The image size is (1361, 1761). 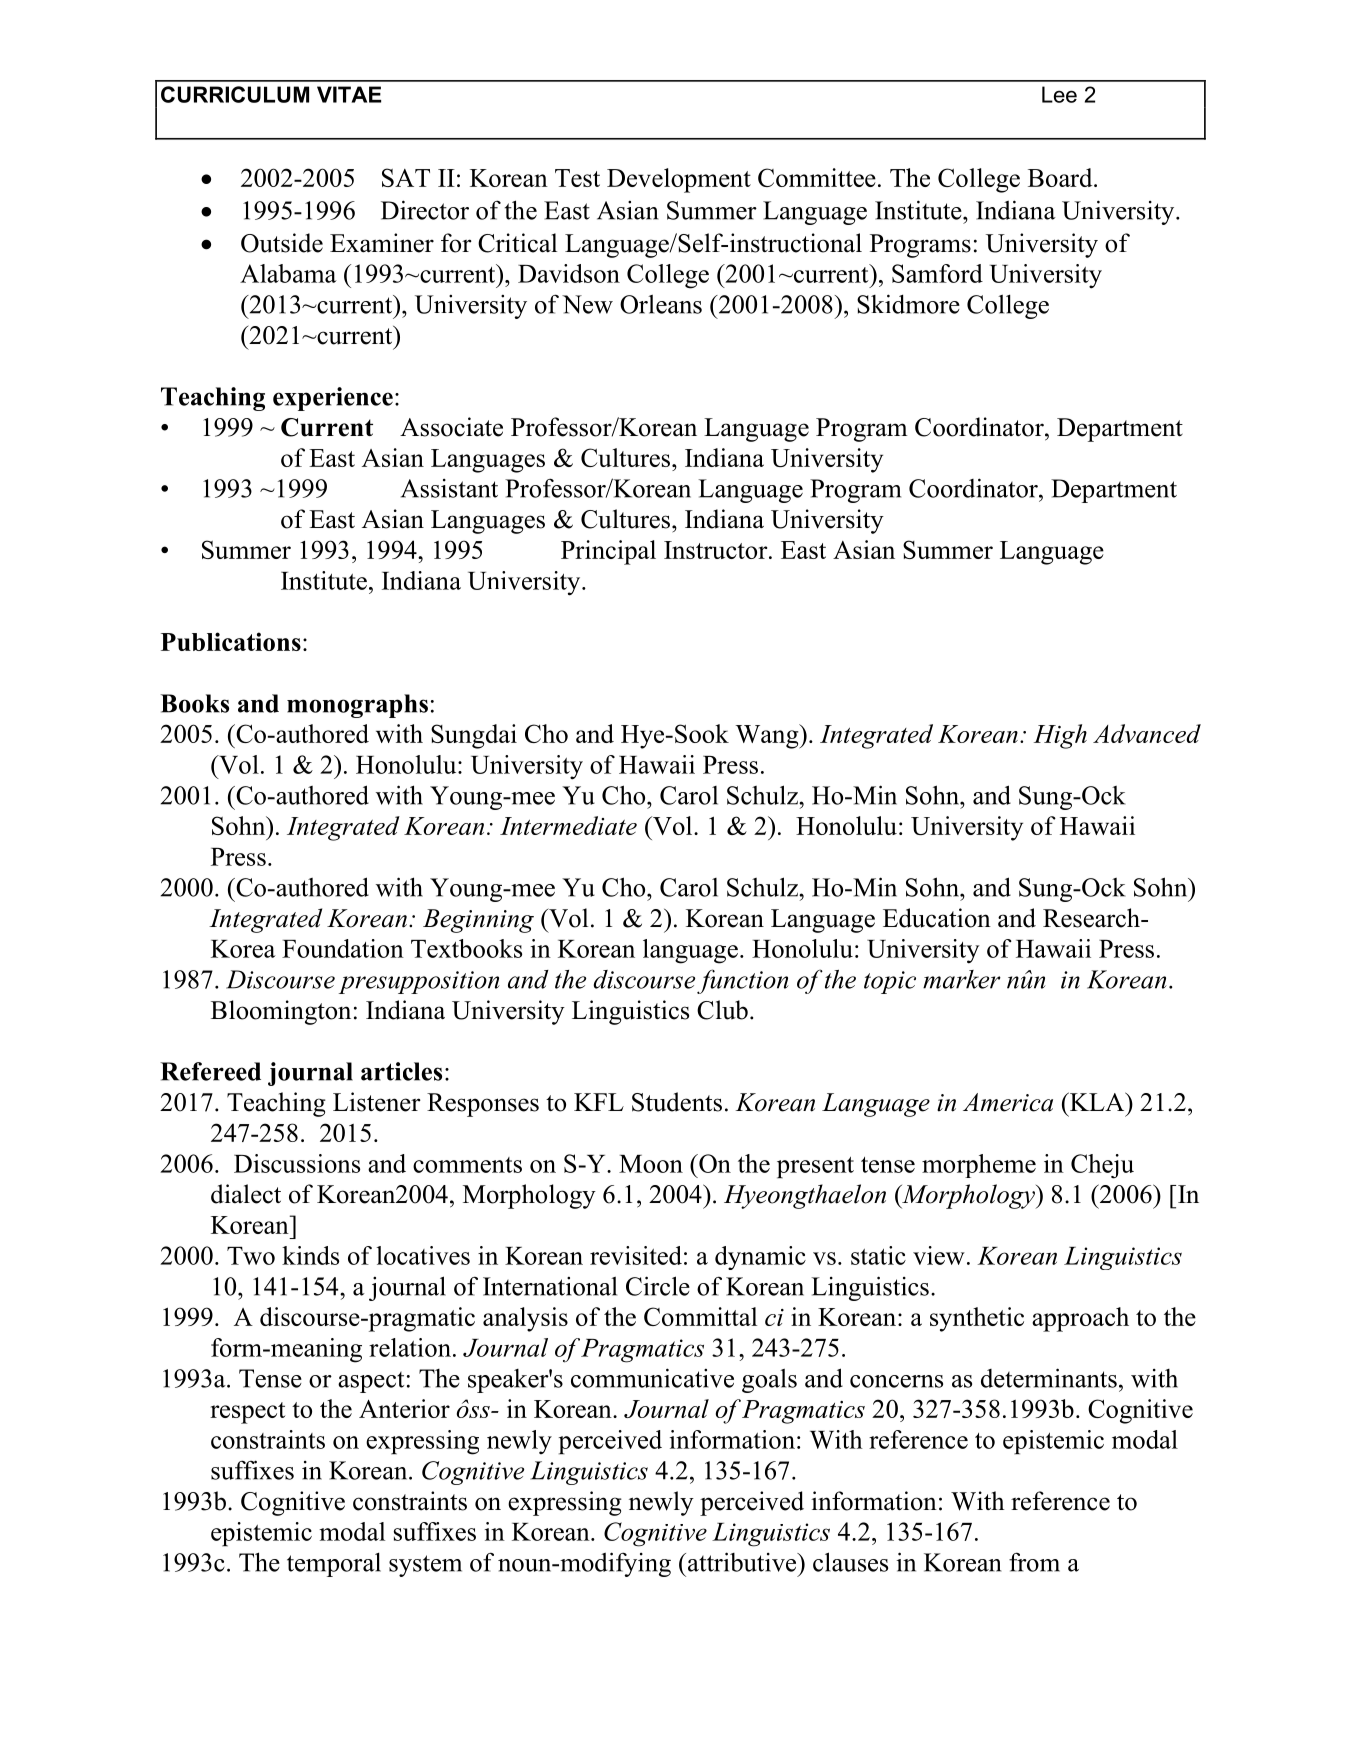 I want to click on VITAE, so click(x=349, y=94).
